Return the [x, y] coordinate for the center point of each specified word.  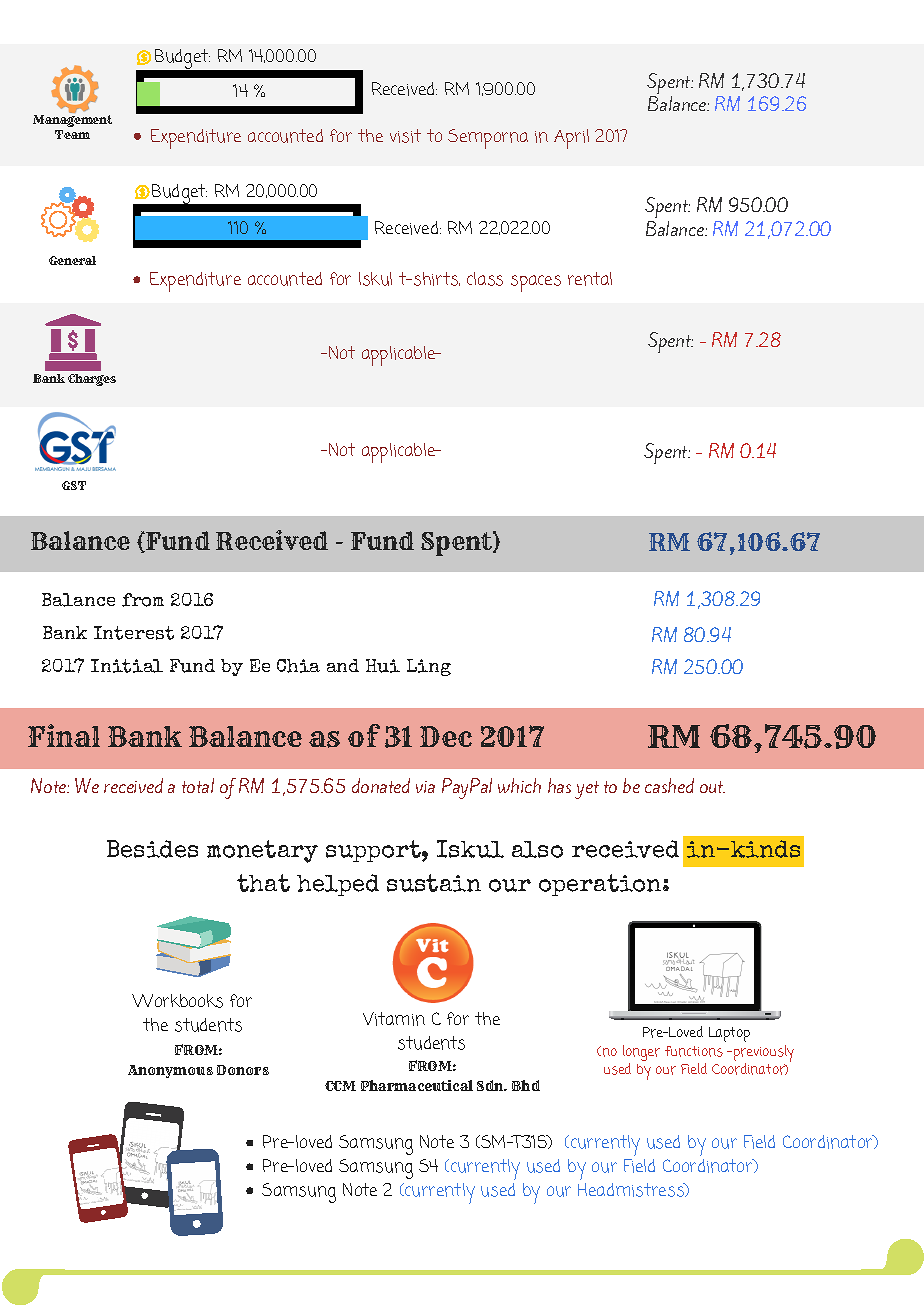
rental [590, 279]
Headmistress [632, 1190]
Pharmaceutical [417, 1085]
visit [405, 136]
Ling [429, 667]
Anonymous [170, 1071]
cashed [669, 785]
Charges [92, 380]
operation [601, 885]
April [571, 139]
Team [72, 134]
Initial [127, 666]
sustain [434, 883]
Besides [152, 849]
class [485, 279]
